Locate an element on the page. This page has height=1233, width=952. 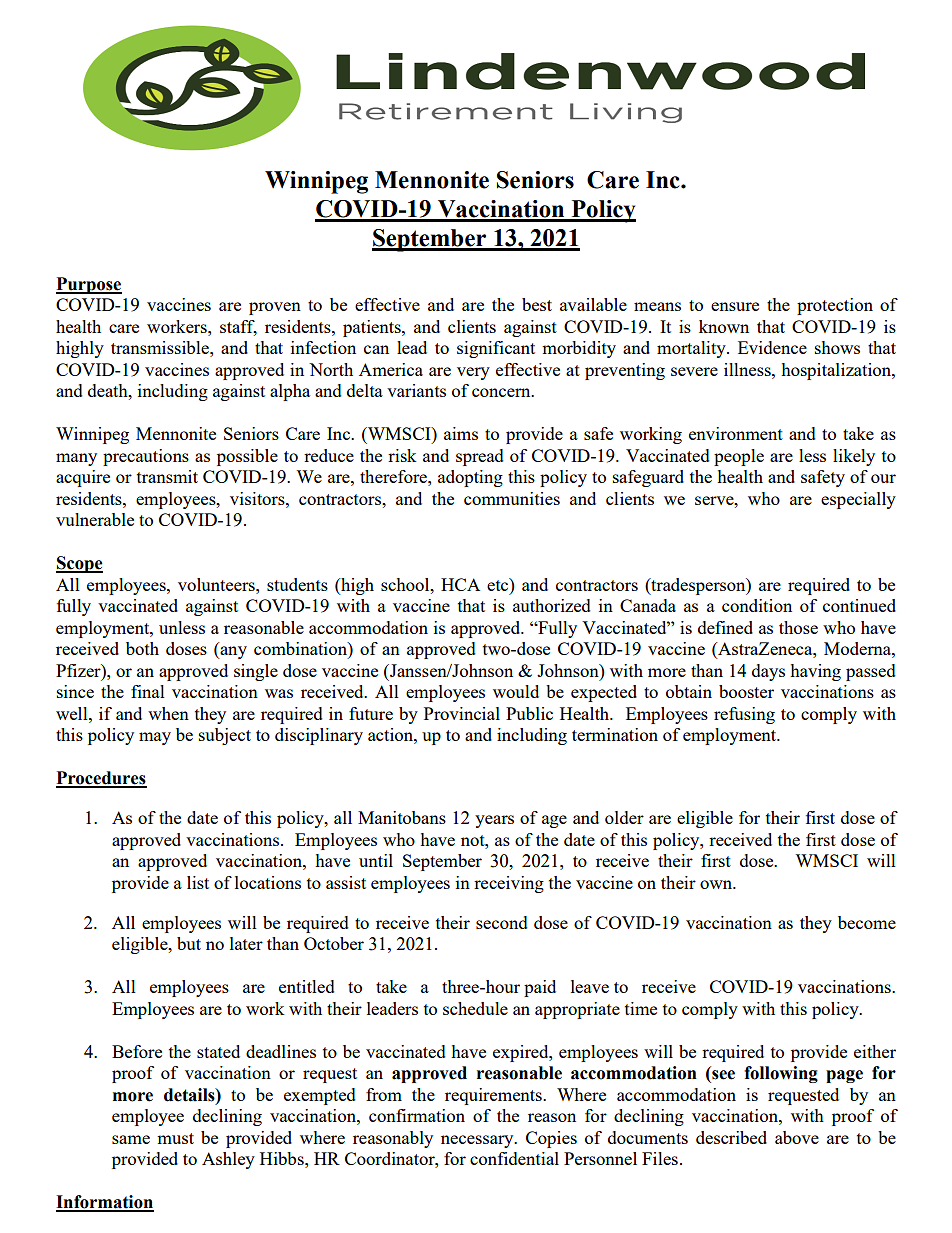
HCA is located at coordinates (460, 584).
